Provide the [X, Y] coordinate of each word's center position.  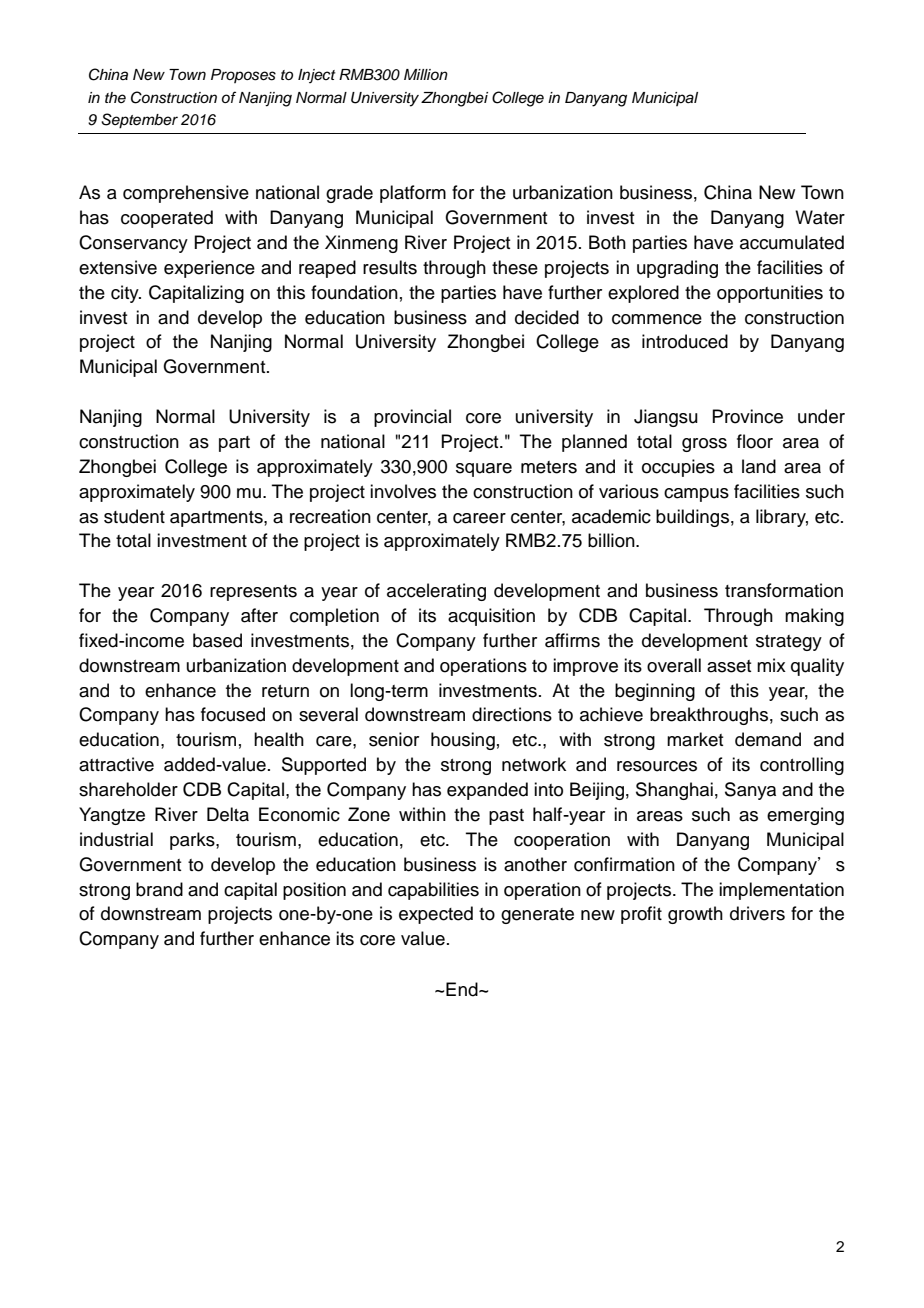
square [484, 470]
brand [159, 889]
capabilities [433, 891]
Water [820, 217]
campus [696, 495]
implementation [781, 891]
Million [426, 74]
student [134, 516]
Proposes [243, 76]
